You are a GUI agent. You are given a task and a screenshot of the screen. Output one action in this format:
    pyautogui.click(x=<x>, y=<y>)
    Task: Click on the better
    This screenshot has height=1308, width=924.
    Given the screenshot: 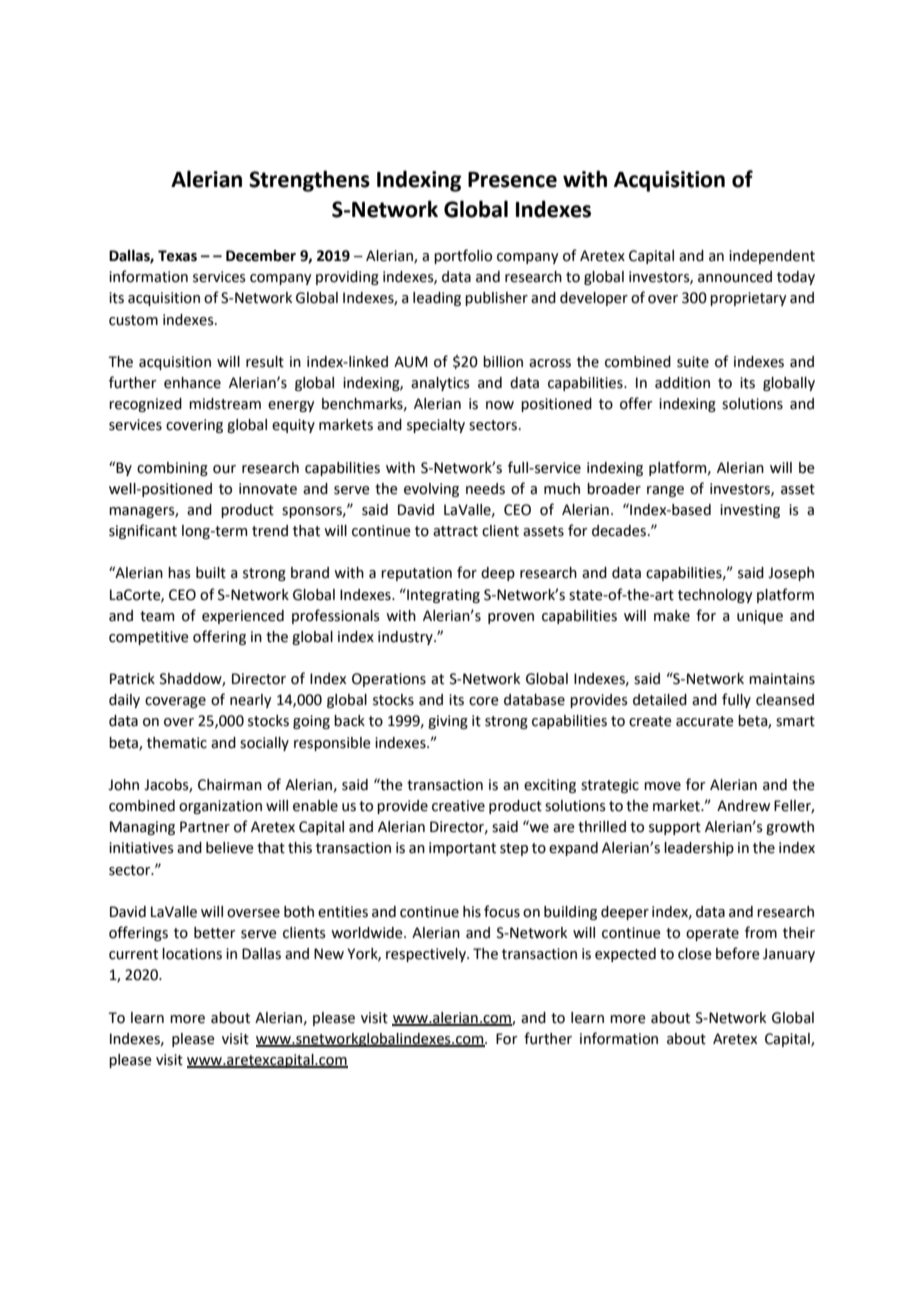 What is the action you would take?
    pyautogui.click(x=215, y=933)
